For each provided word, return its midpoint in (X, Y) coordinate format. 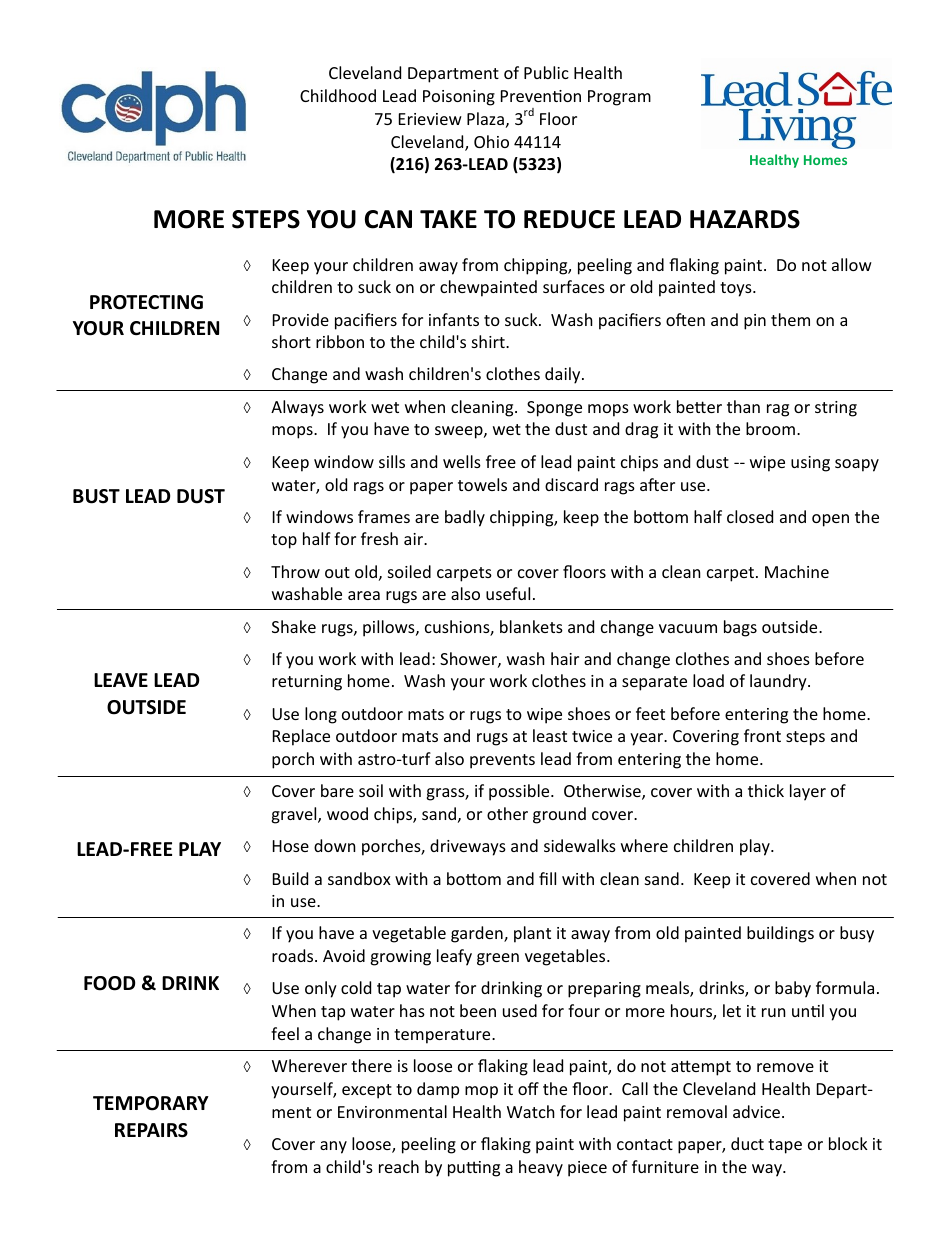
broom (770, 428)
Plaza (485, 118)
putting (474, 1169)
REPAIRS (151, 1130)
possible (520, 792)
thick (766, 790)
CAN (388, 219)
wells (462, 461)
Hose (291, 846)
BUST (96, 496)
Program (619, 98)
